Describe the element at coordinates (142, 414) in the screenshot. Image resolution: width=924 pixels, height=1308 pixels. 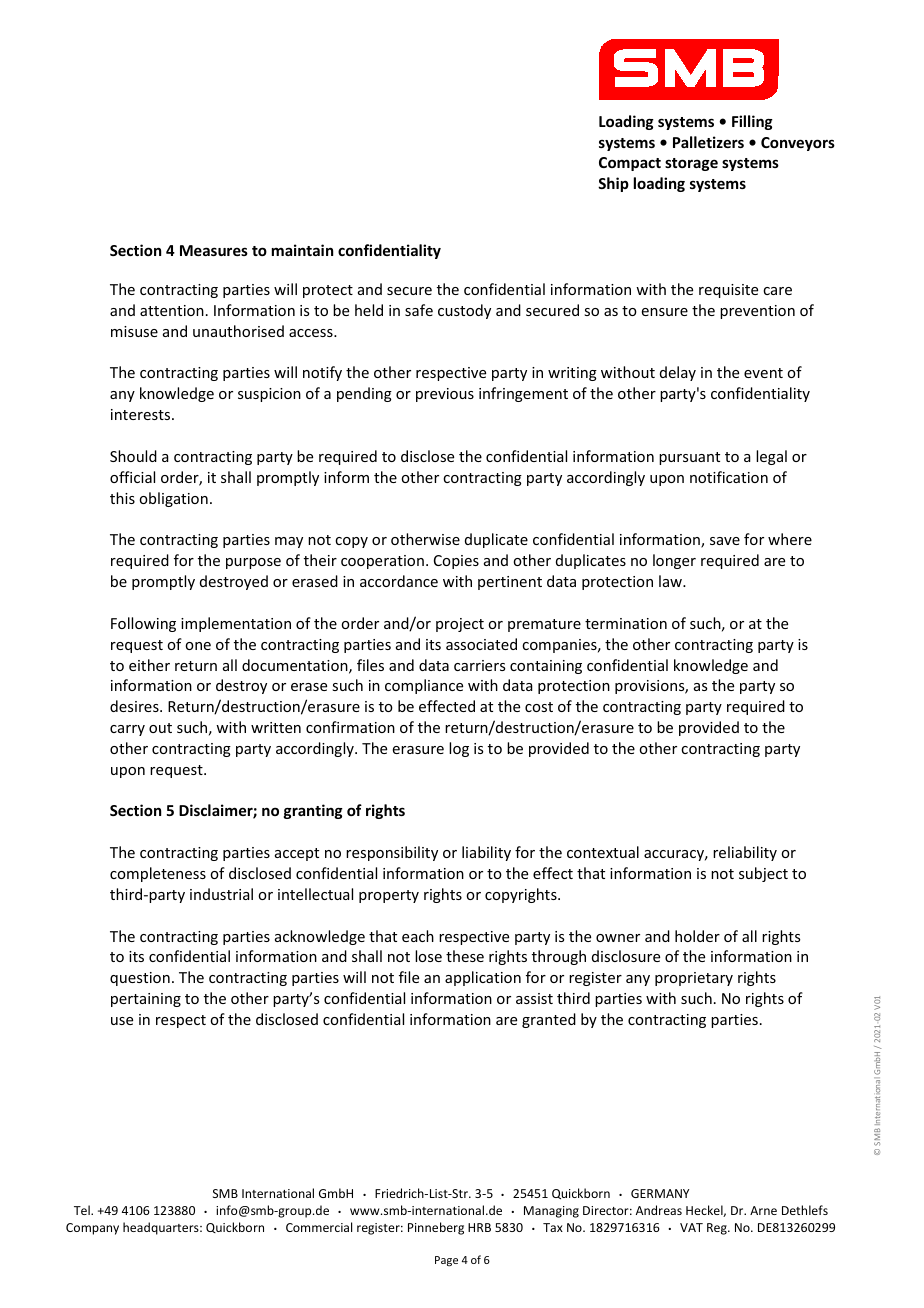
I see `interests` at that location.
